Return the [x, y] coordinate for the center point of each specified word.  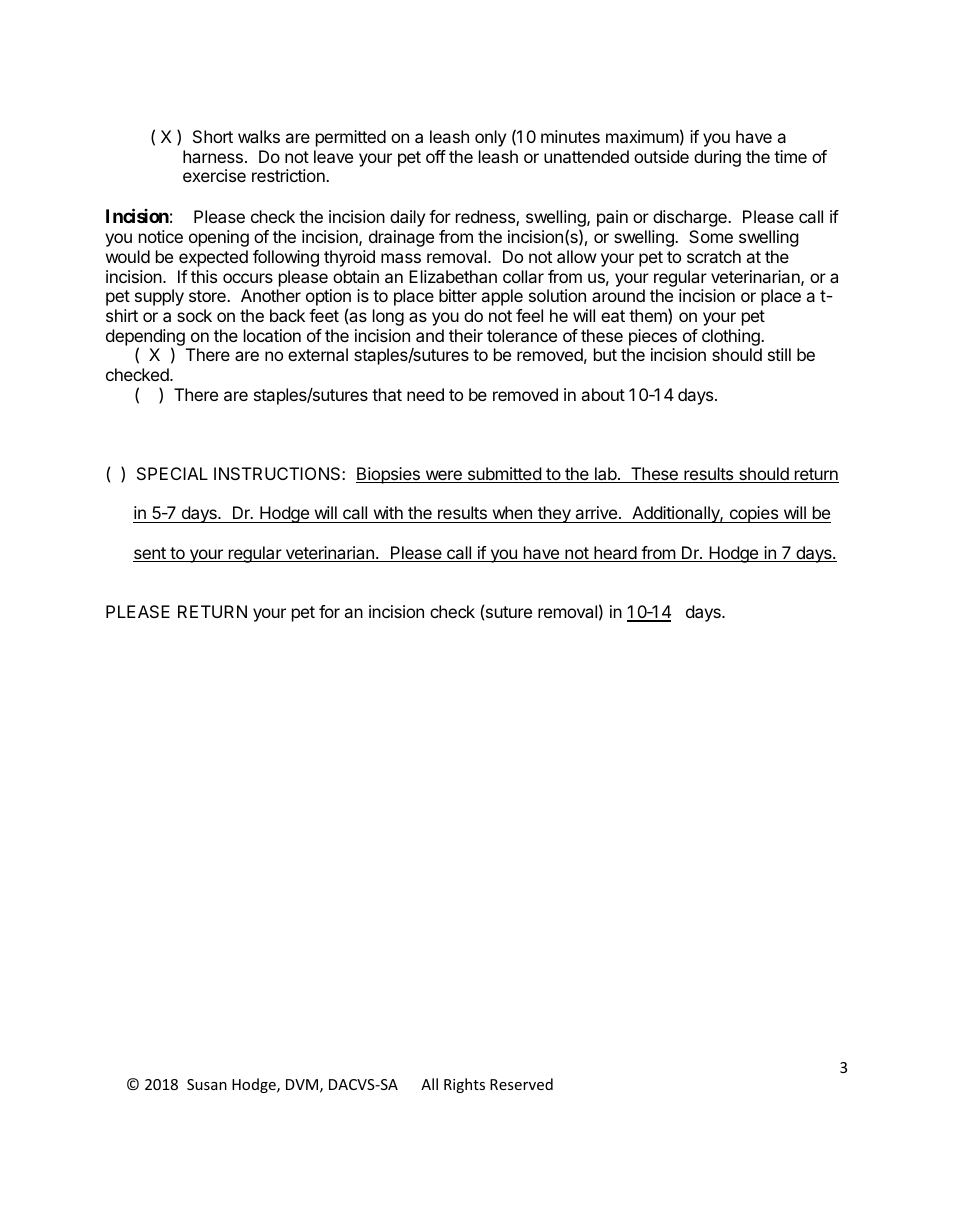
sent [150, 554]
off [436, 156]
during [717, 158]
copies [753, 514]
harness [213, 156]
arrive [596, 512]
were [443, 476]
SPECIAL [172, 473]
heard [615, 554]
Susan [207, 1084]
